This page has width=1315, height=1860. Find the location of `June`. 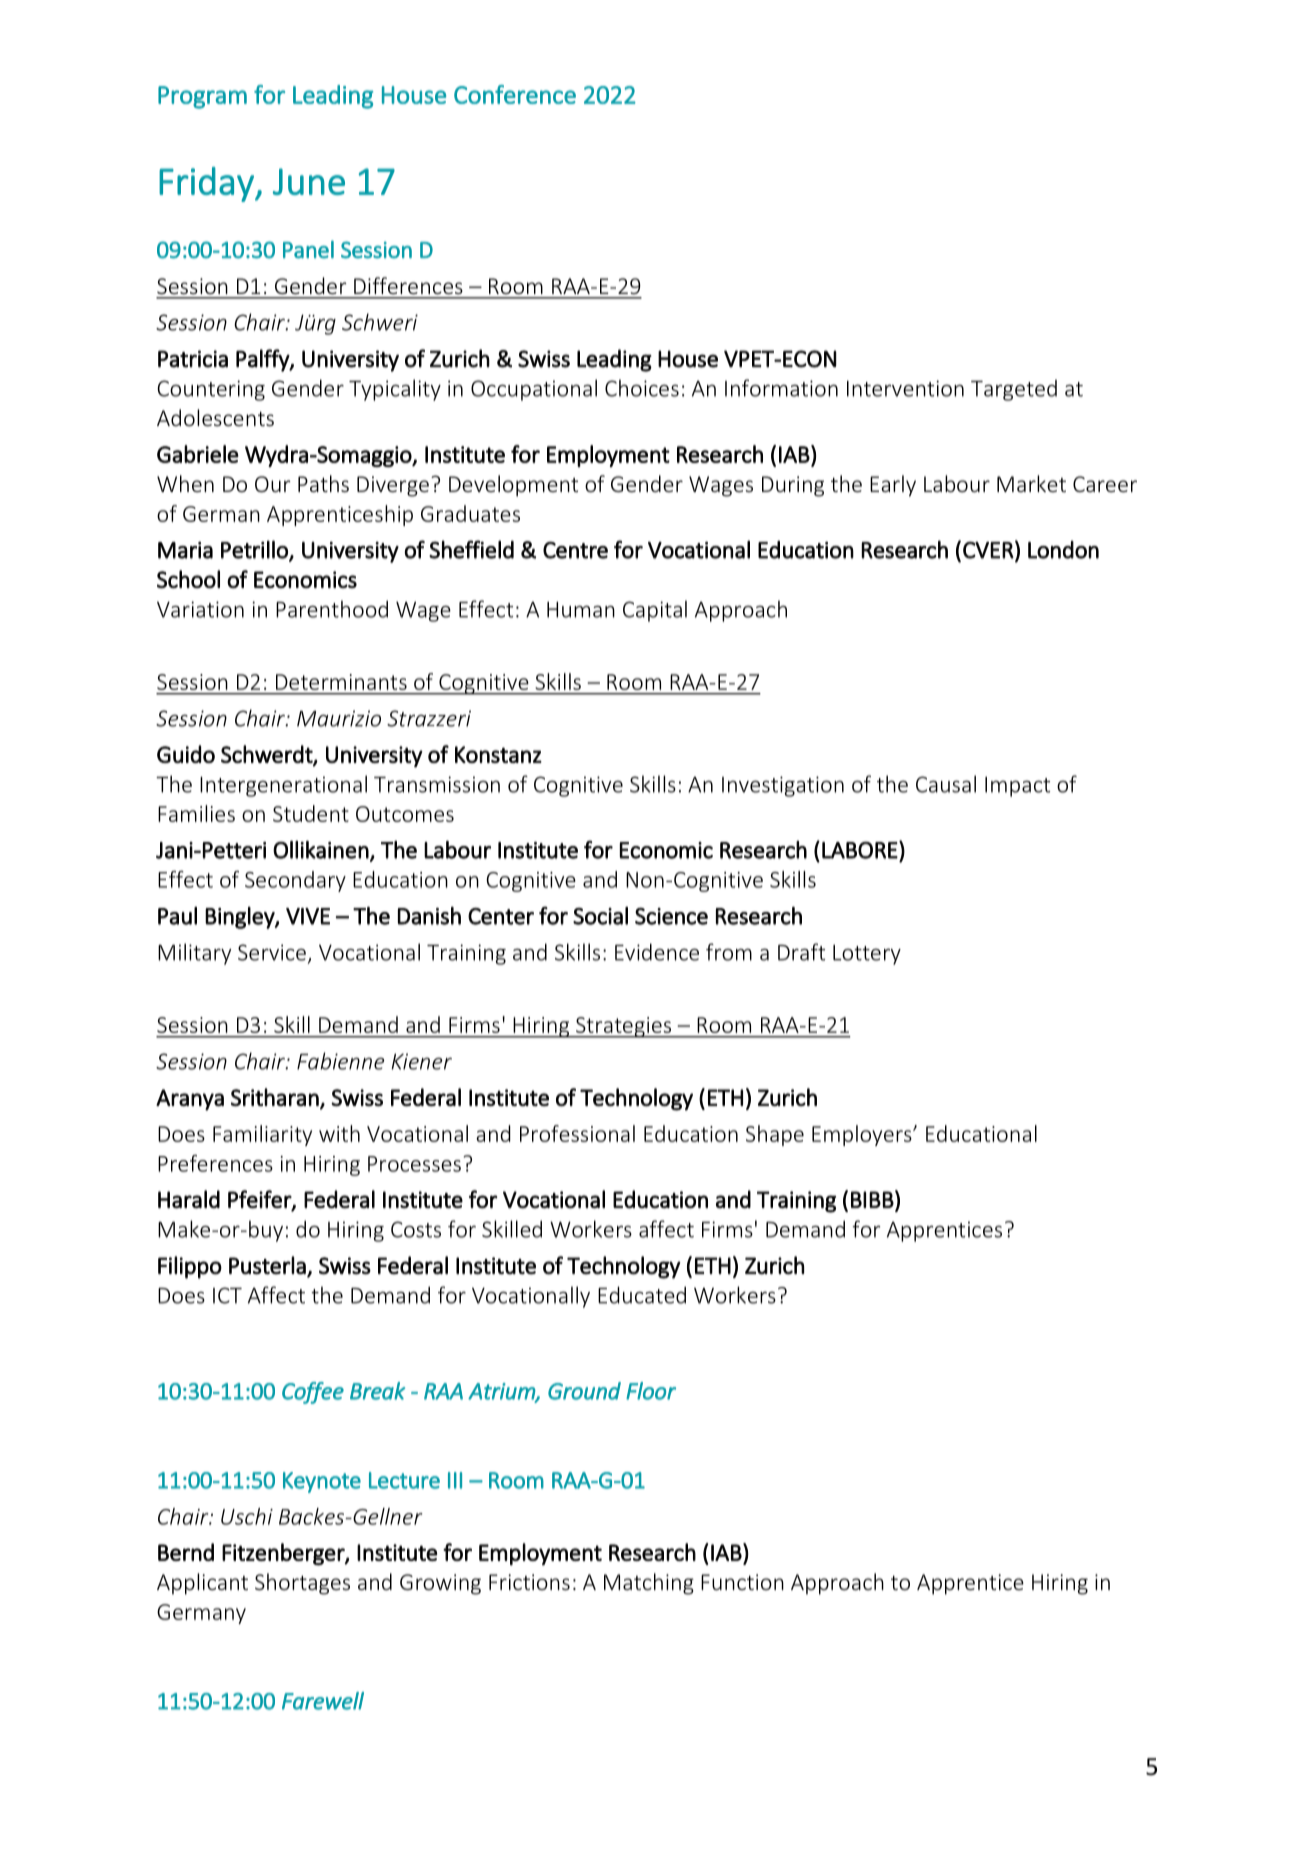

June is located at coordinates (309, 181).
